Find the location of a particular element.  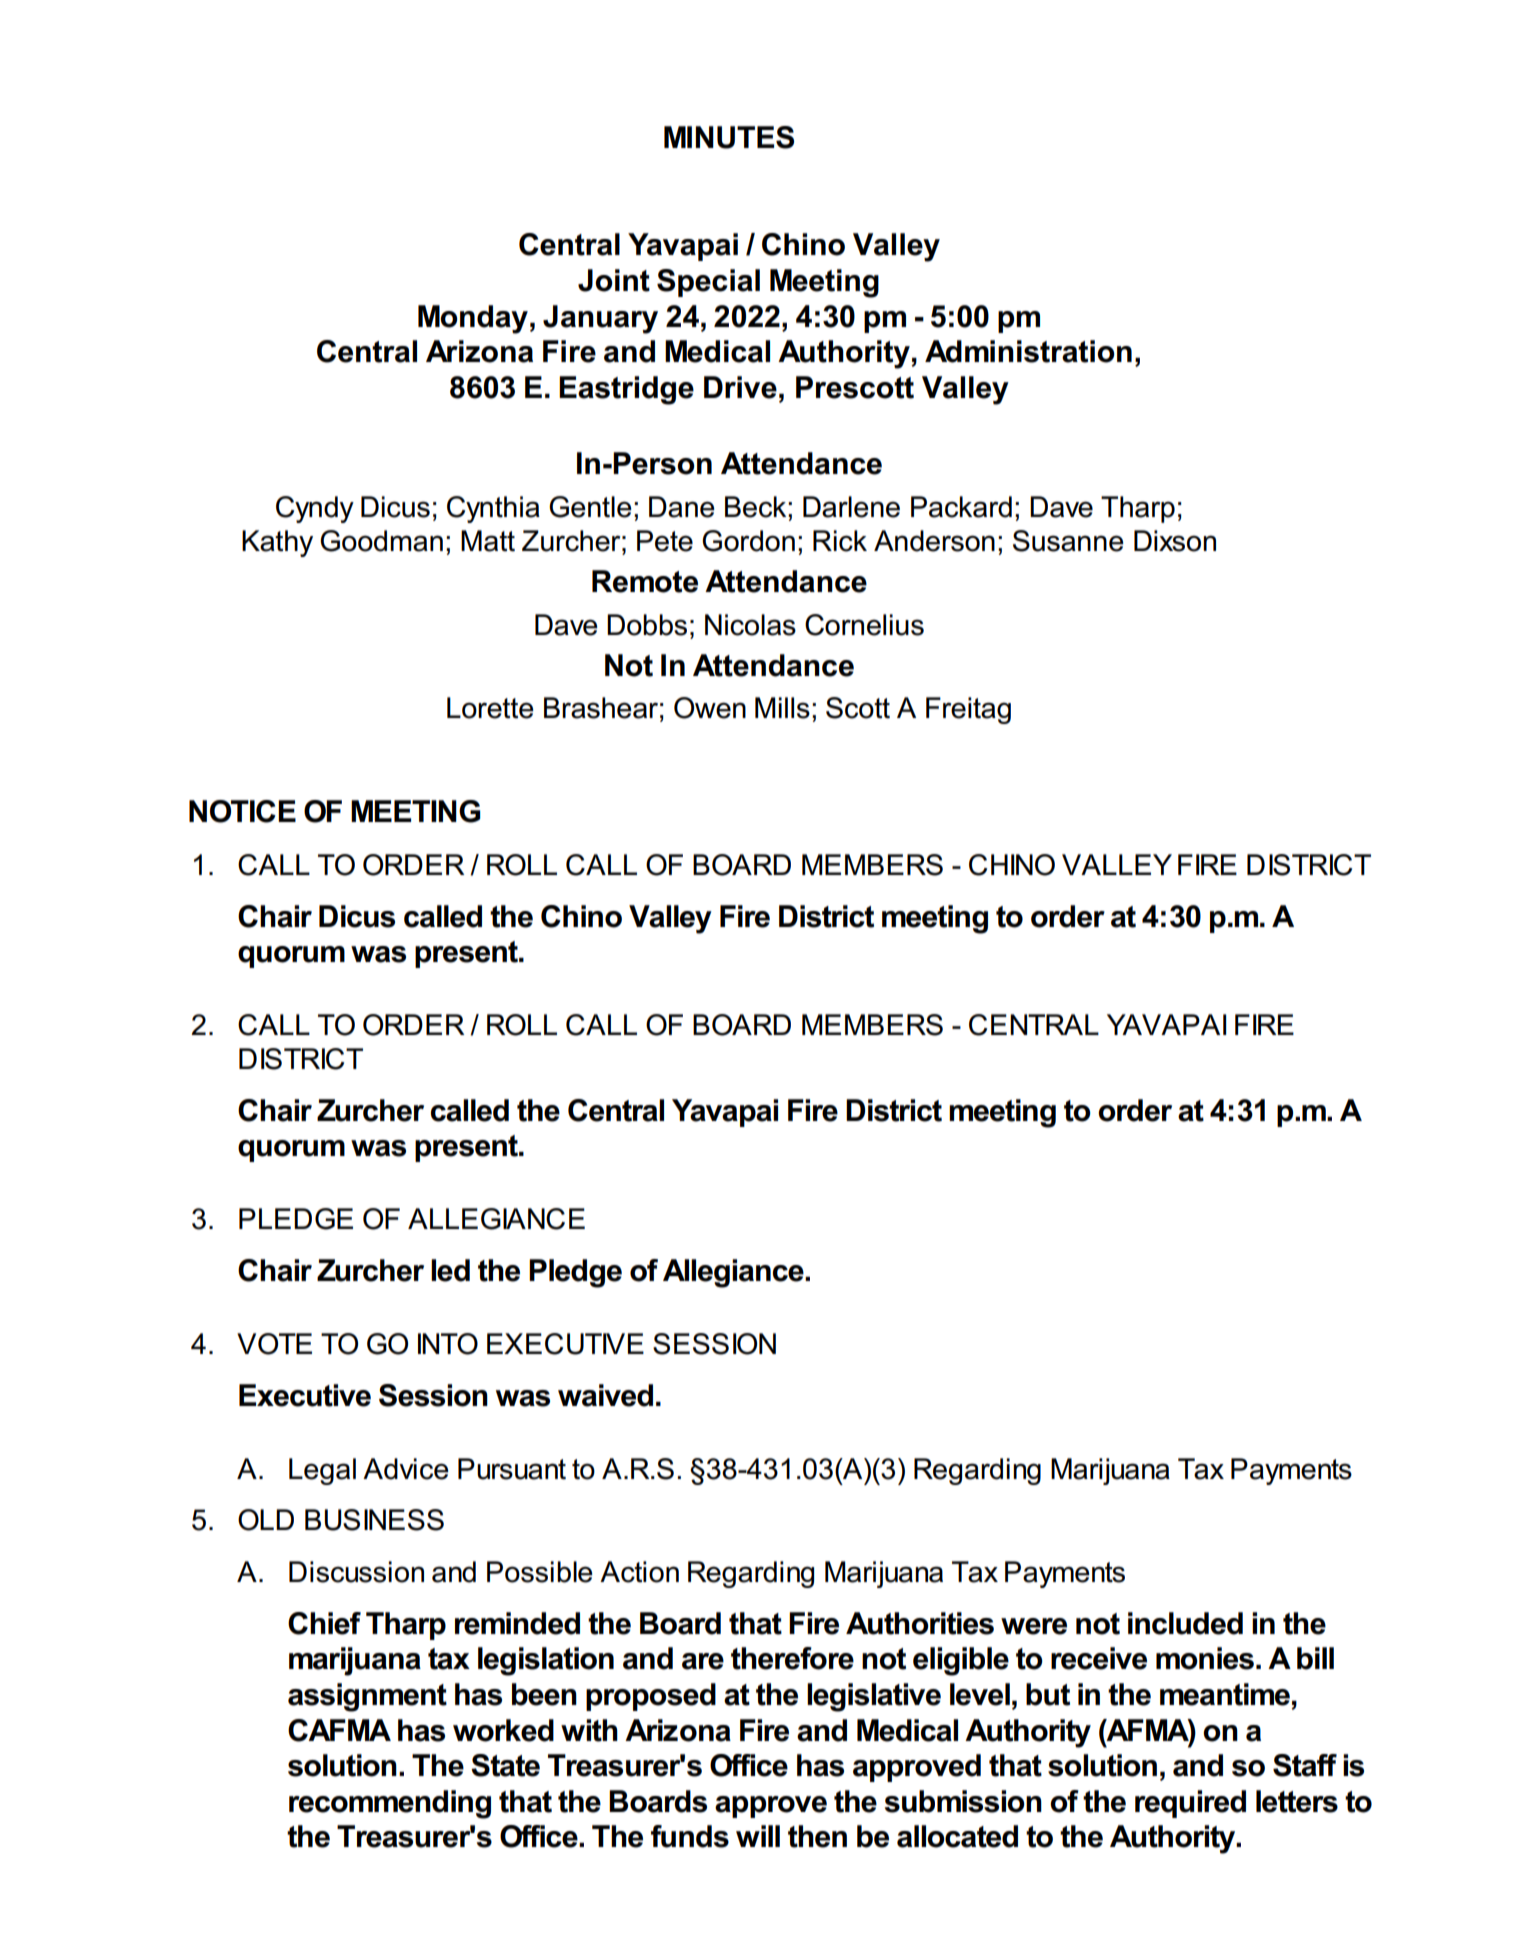

required is located at coordinates (1190, 1804).
